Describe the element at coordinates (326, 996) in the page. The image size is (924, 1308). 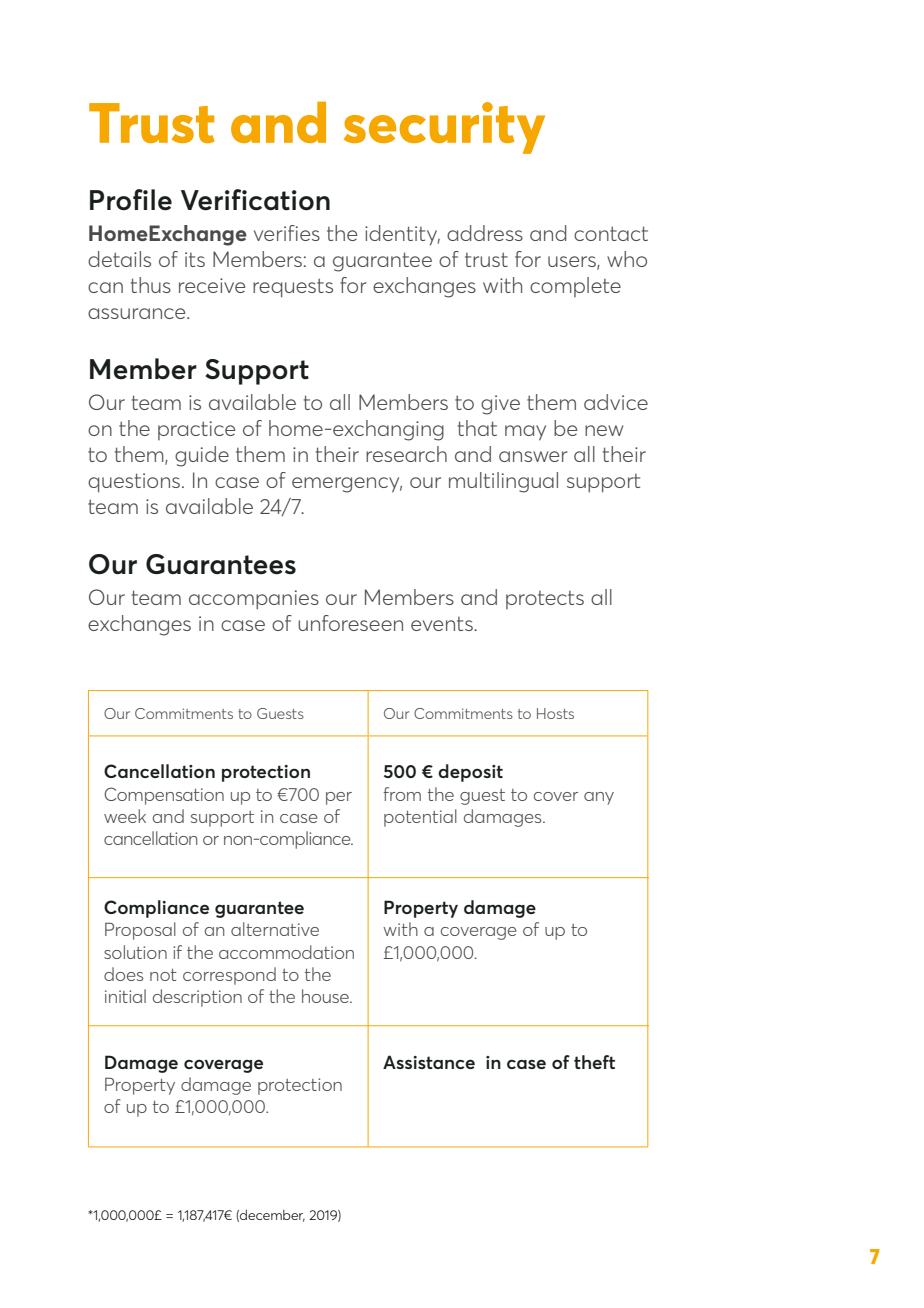
I see `house` at that location.
